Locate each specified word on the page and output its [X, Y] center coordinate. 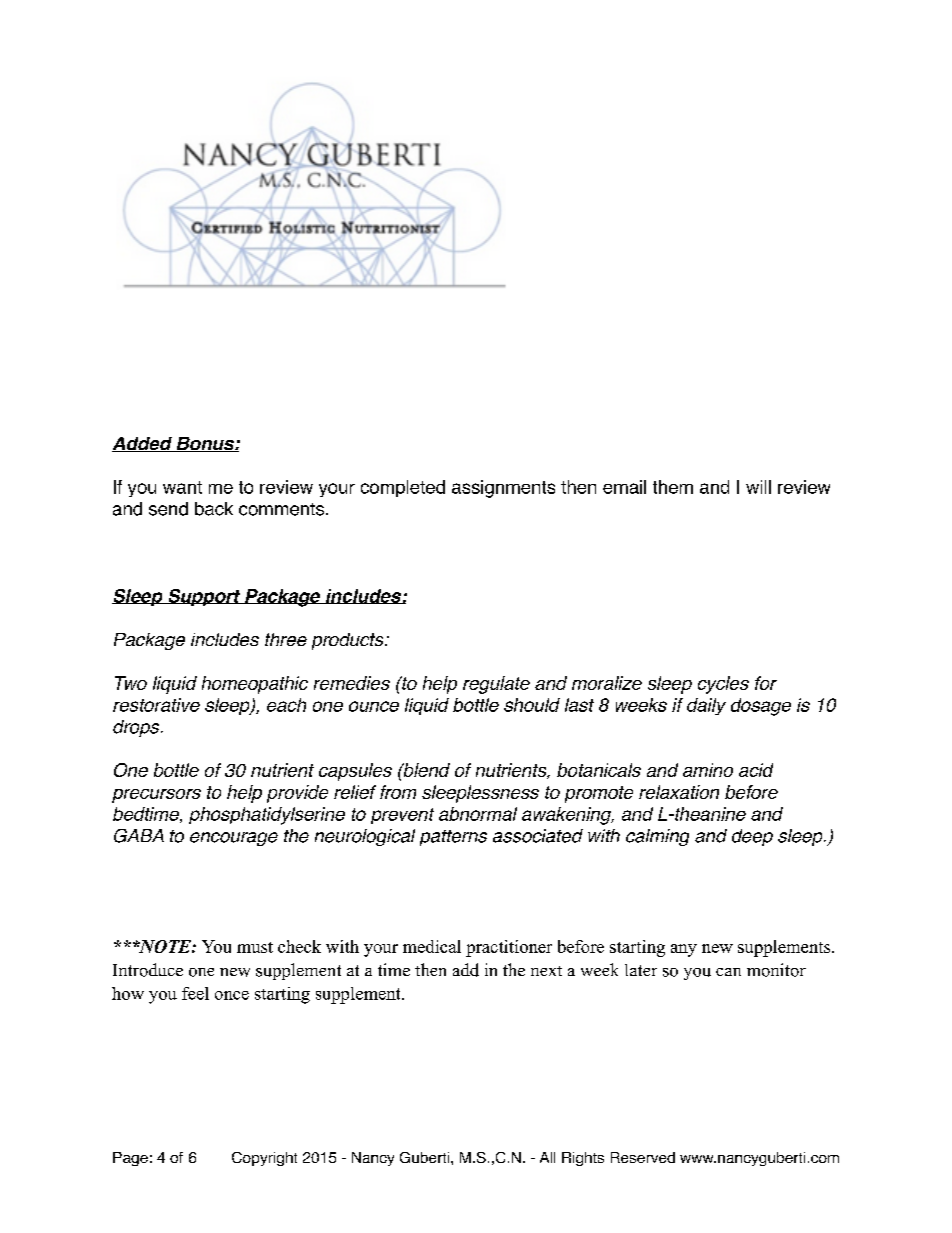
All [547, 1157]
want [182, 487]
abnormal [478, 814]
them [673, 487]
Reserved [643, 1157]
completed [403, 488]
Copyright [264, 1159]
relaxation [679, 792]
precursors [156, 796]
